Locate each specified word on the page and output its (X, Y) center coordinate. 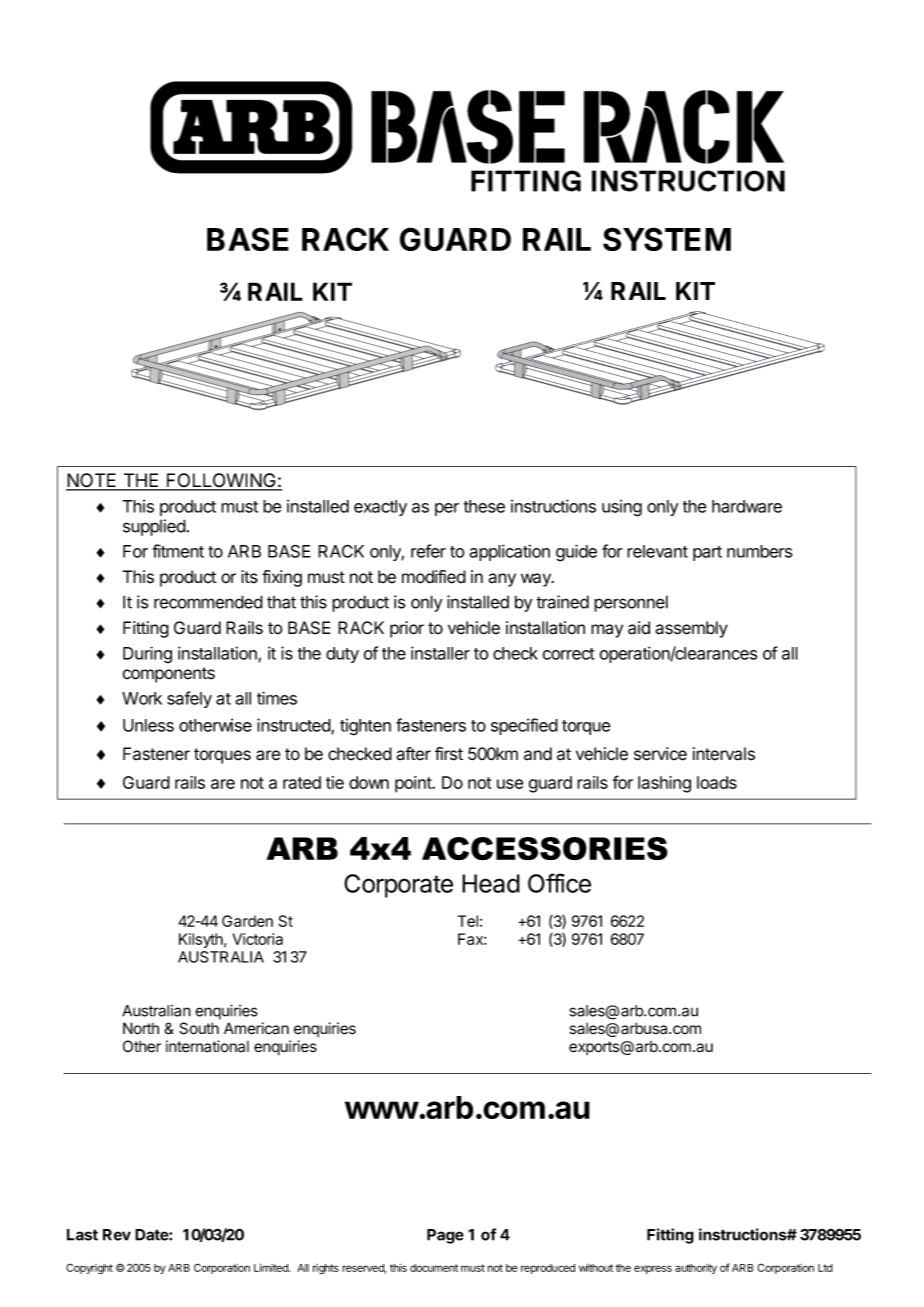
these (484, 506)
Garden (247, 921)
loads (717, 782)
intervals (724, 754)
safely (189, 699)
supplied (154, 527)
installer (440, 653)
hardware (747, 506)
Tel (468, 921)
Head (491, 883)
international (207, 1046)
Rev (117, 1235)
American (256, 1028)
